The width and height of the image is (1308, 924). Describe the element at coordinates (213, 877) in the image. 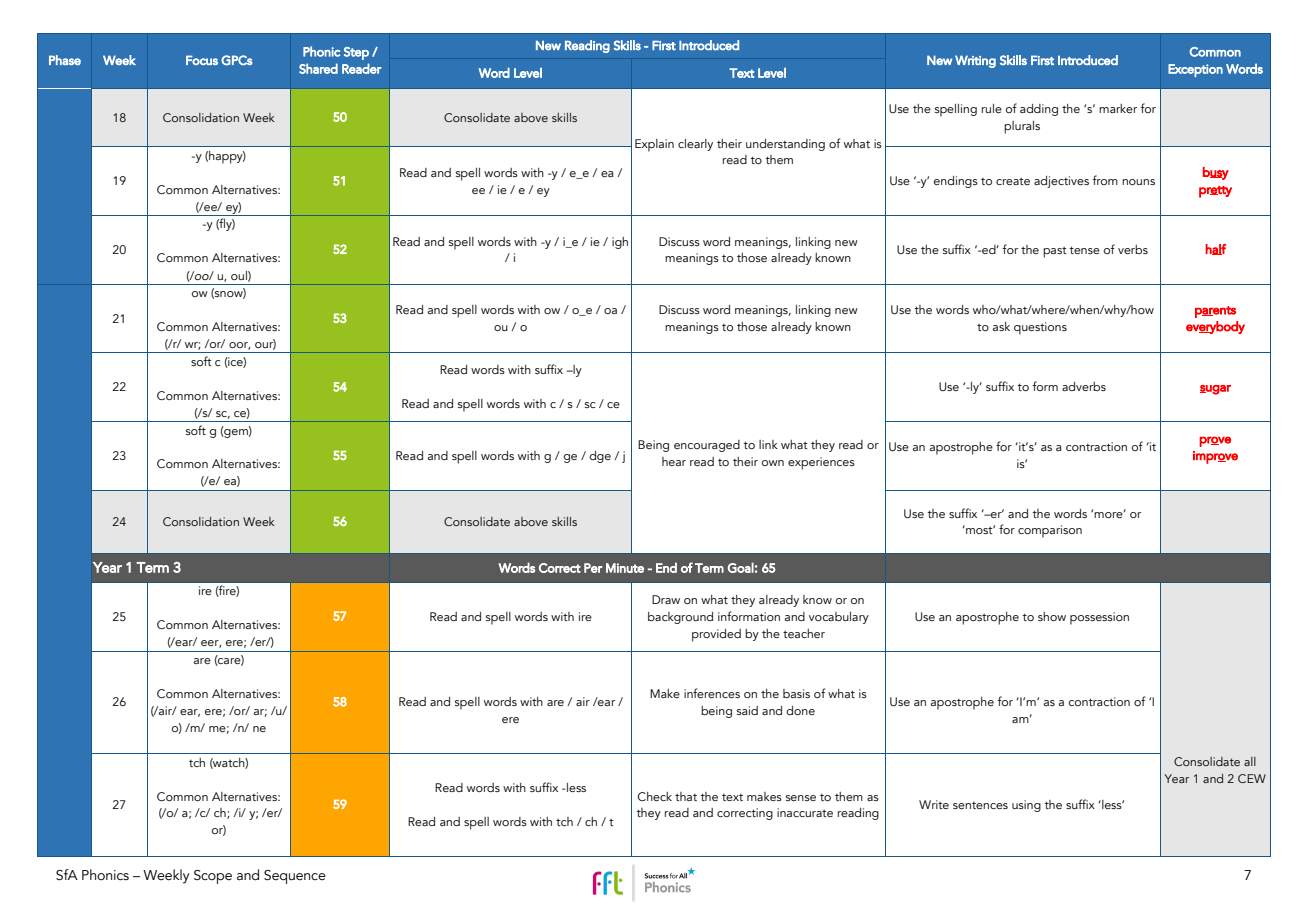

I see `Scope` at that location.
